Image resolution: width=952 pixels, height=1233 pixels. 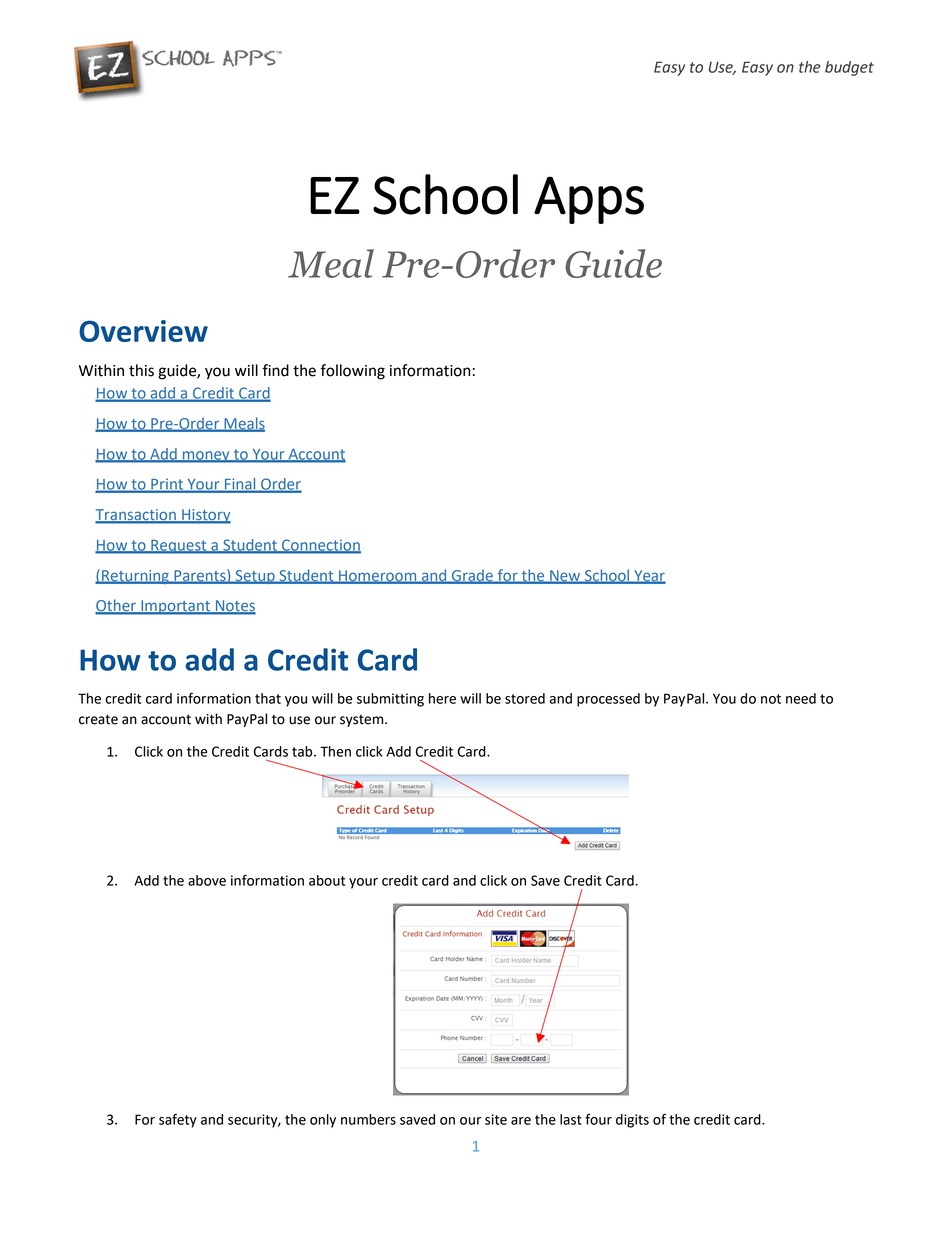 What do you see at coordinates (608, 700) in the document?
I see `processed` at bounding box center [608, 700].
